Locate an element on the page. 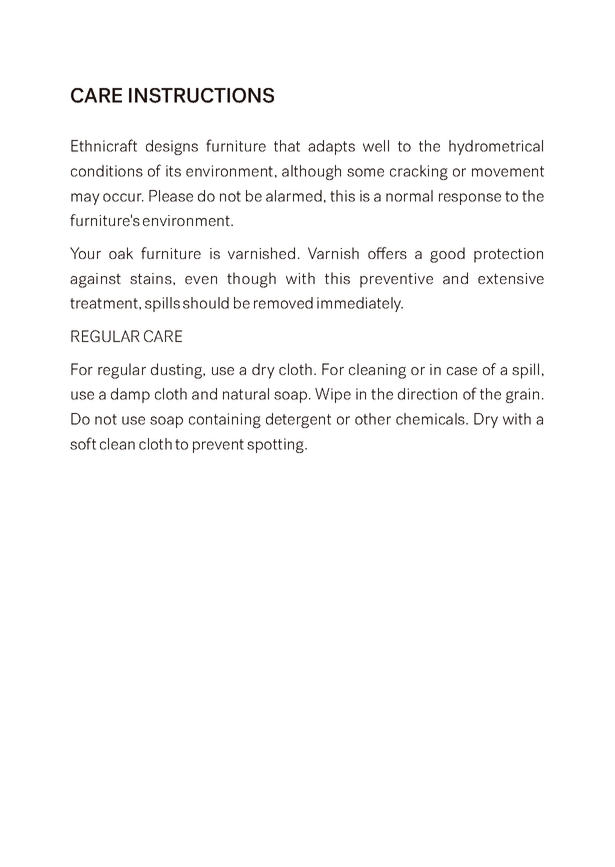  detergent is located at coordinates (298, 420).
